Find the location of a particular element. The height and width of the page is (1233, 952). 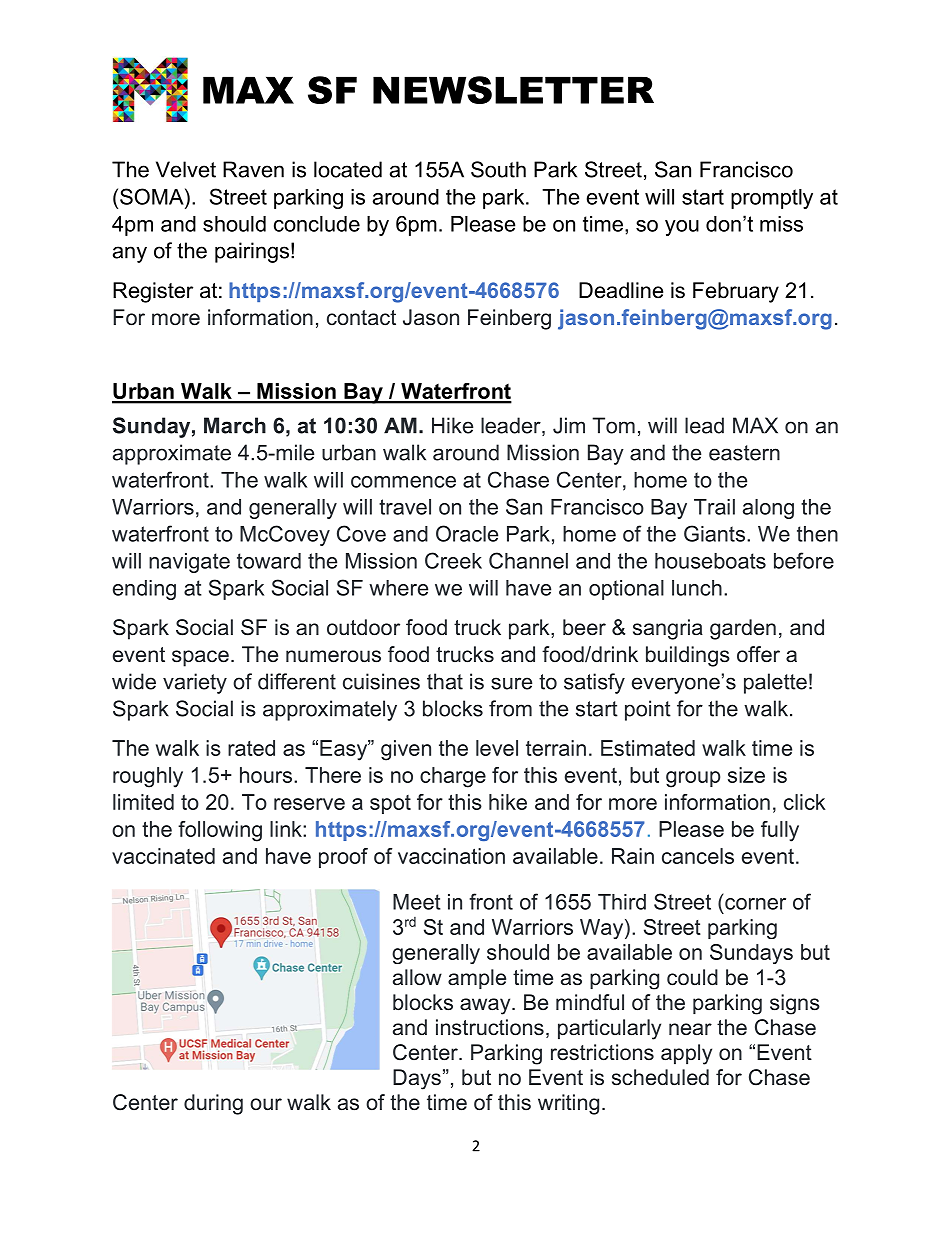

apply is located at coordinates (686, 1054).
